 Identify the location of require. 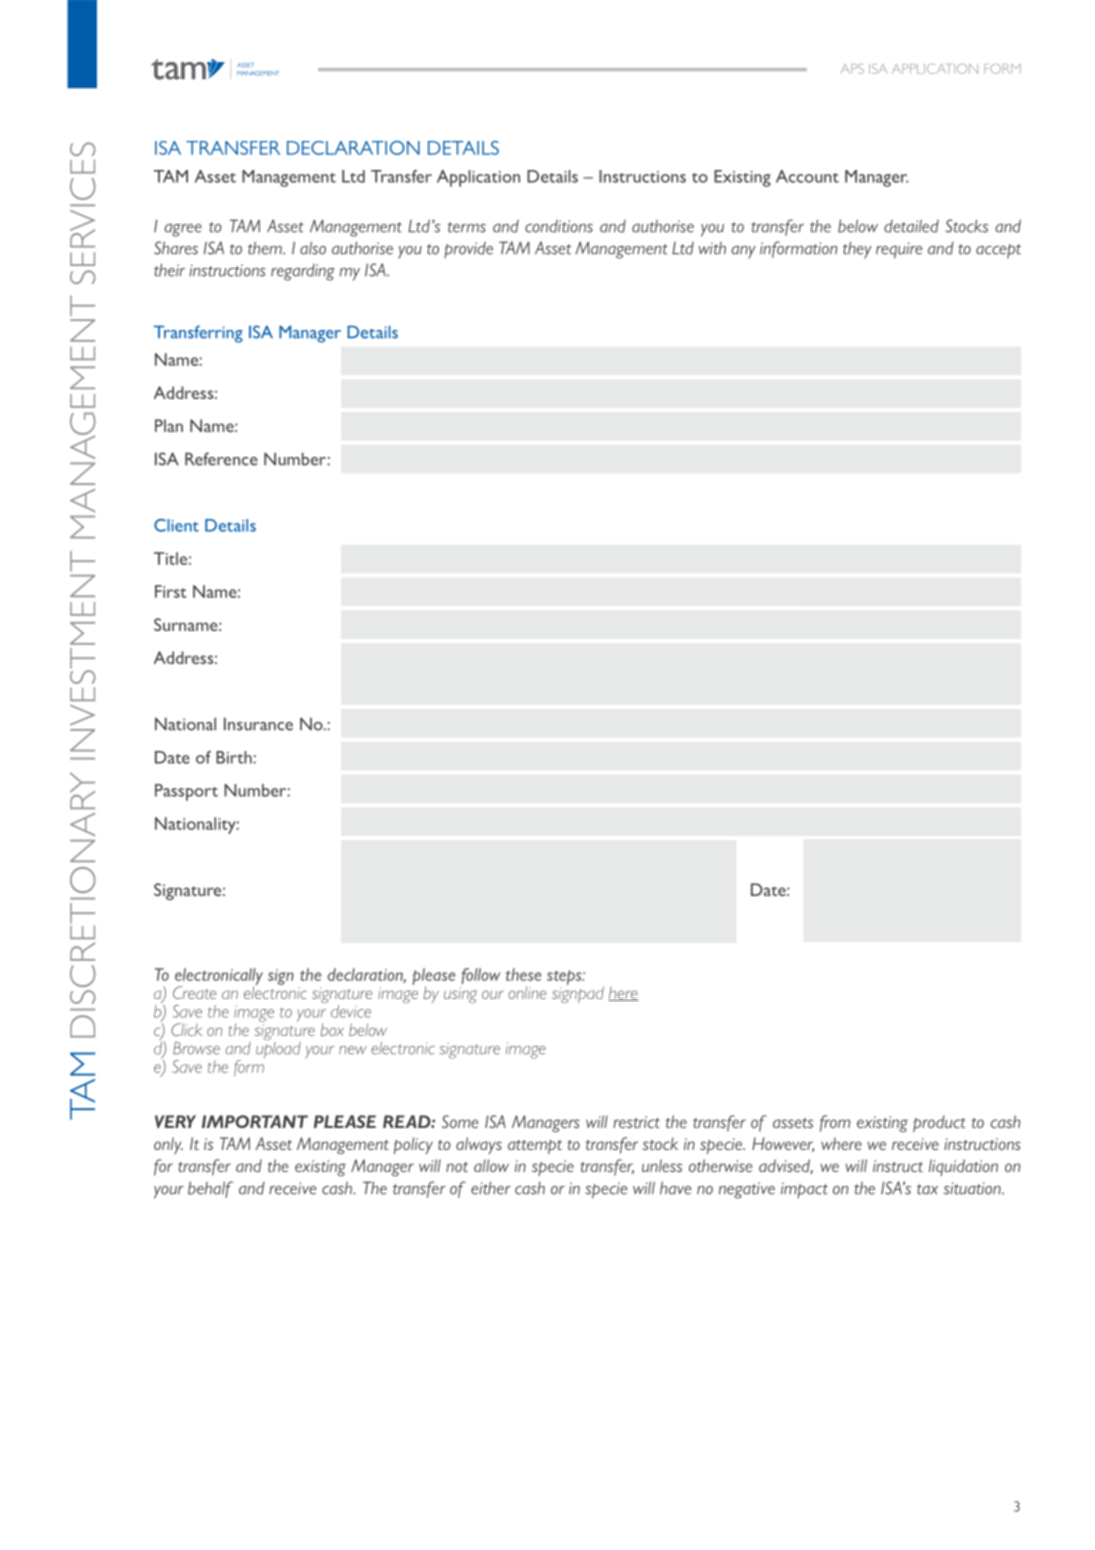
(899, 250).
